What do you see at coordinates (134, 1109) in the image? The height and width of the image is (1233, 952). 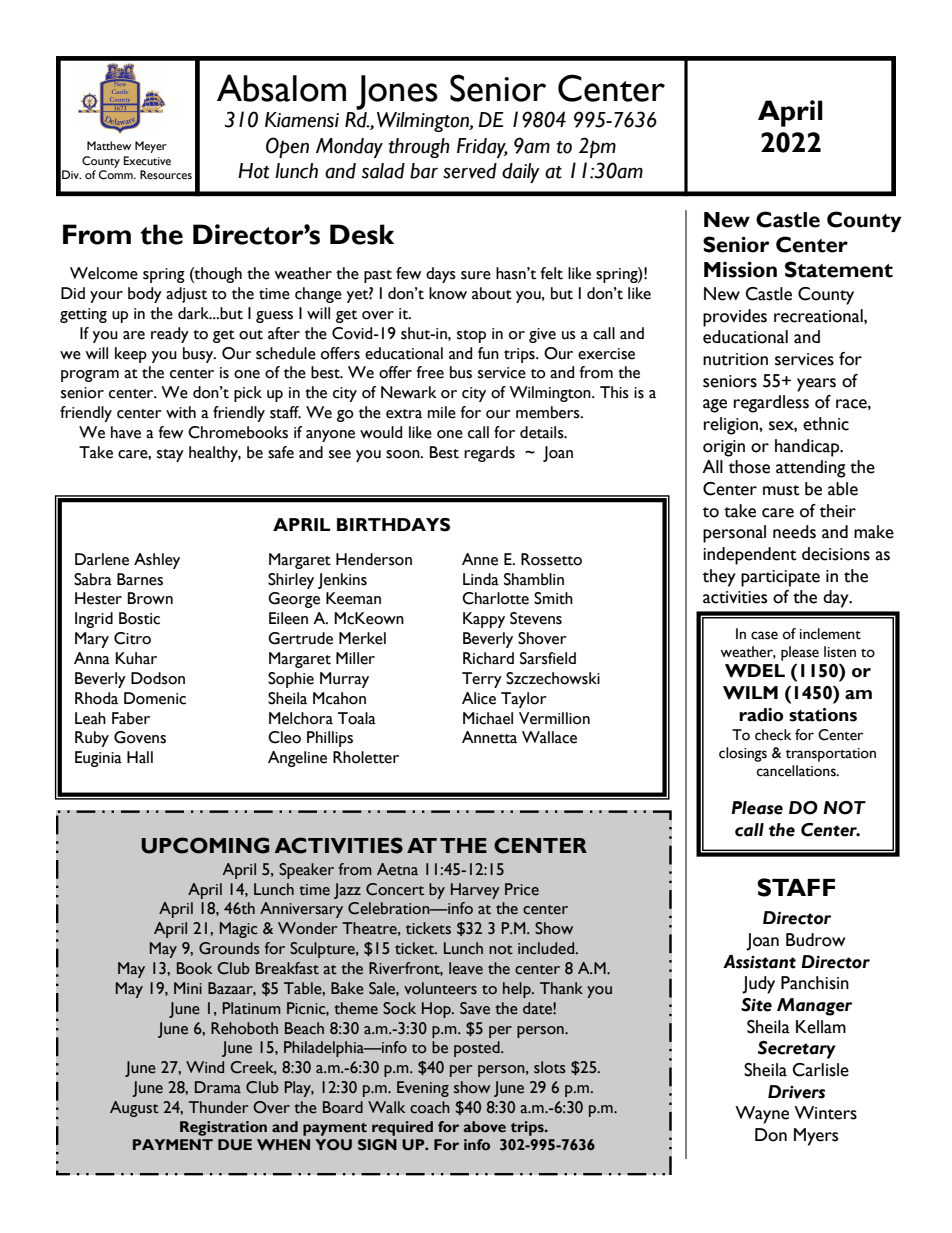 I see `August` at bounding box center [134, 1109].
